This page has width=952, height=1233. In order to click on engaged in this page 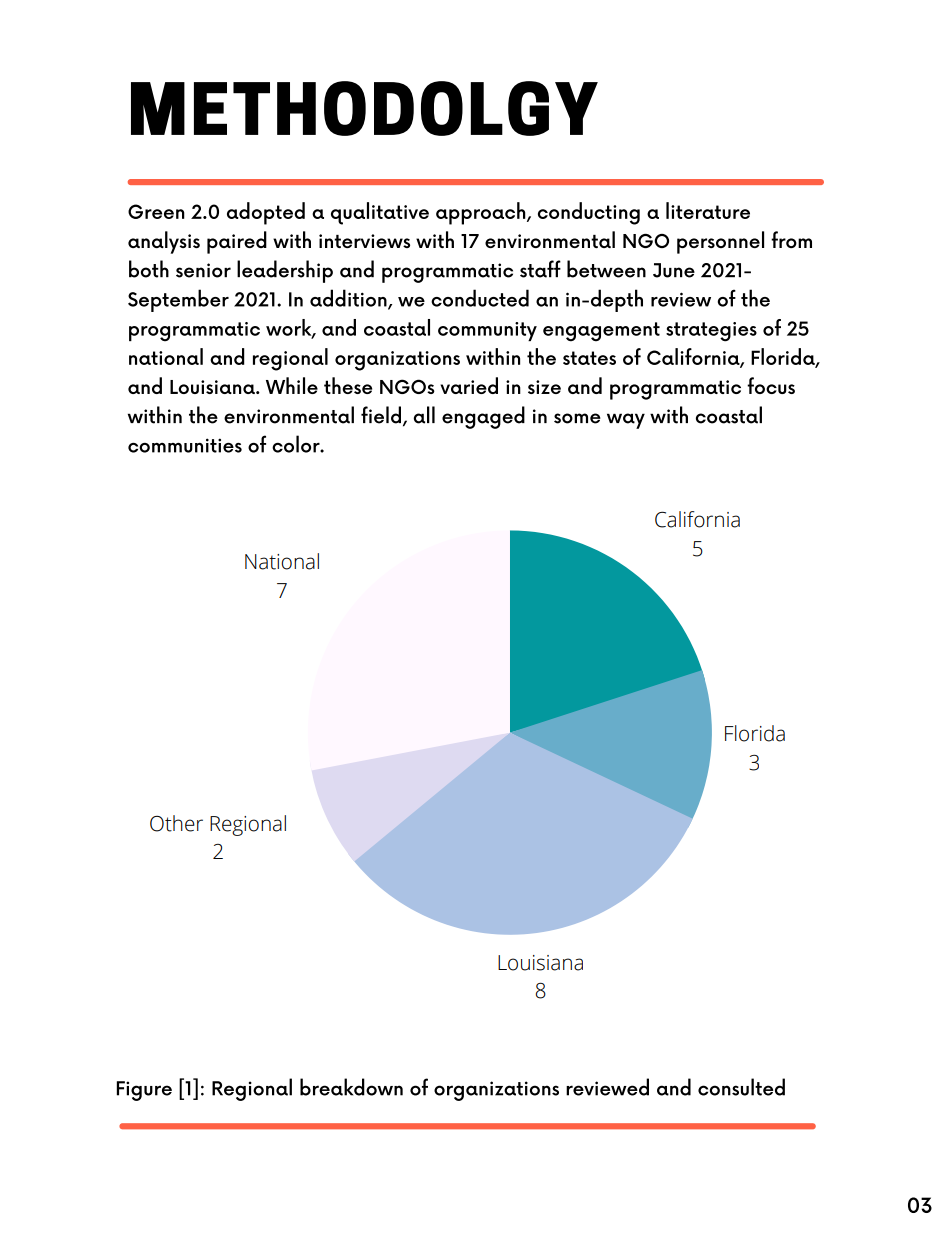, I will do `click(483, 417)`.
